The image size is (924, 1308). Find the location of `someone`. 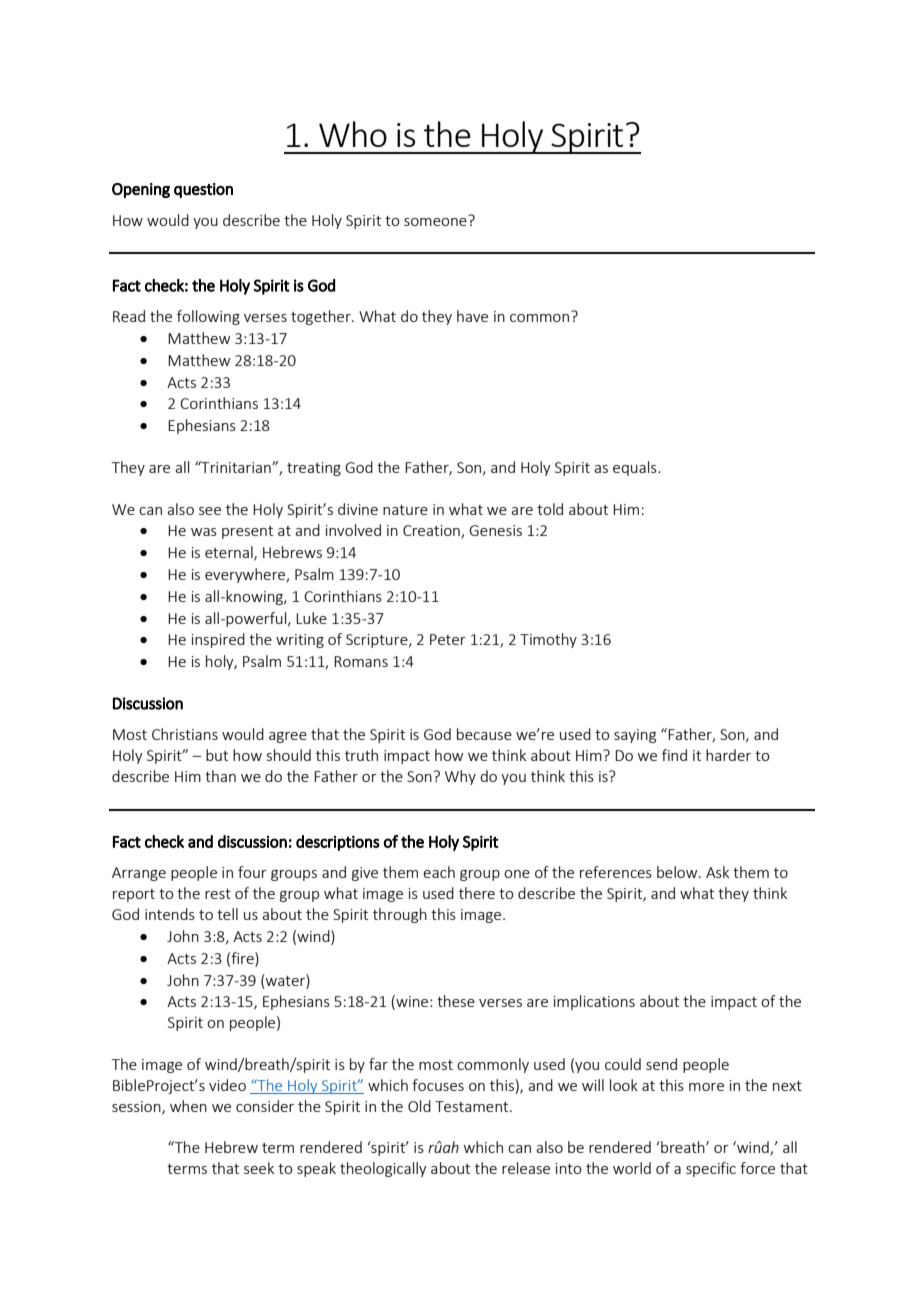

someone is located at coordinates (436, 220).
